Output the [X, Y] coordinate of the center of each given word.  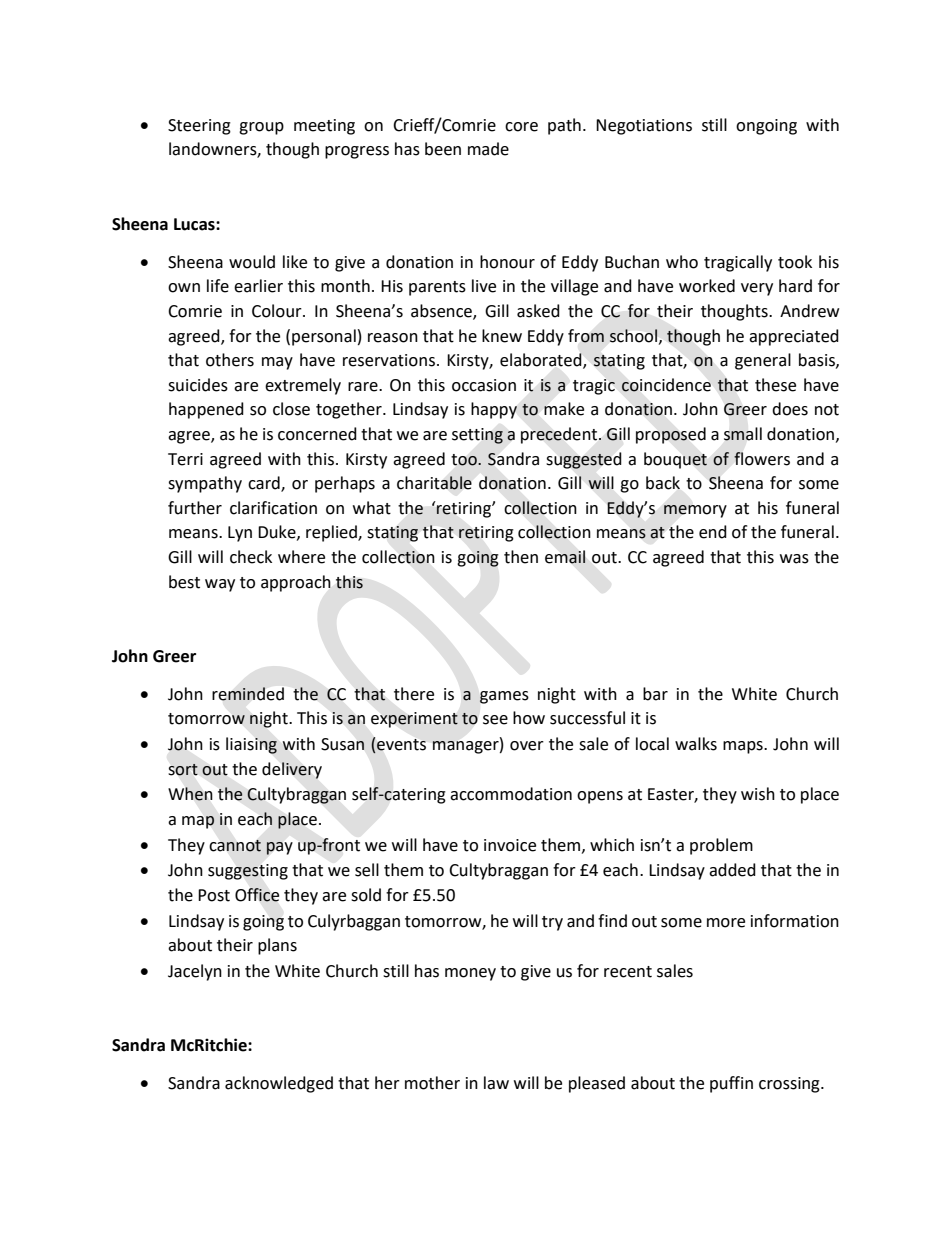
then [521, 557]
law [496, 1083]
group [261, 128]
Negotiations [644, 127]
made [488, 149]
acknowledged [279, 1084]
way [220, 585]
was [794, 559]
